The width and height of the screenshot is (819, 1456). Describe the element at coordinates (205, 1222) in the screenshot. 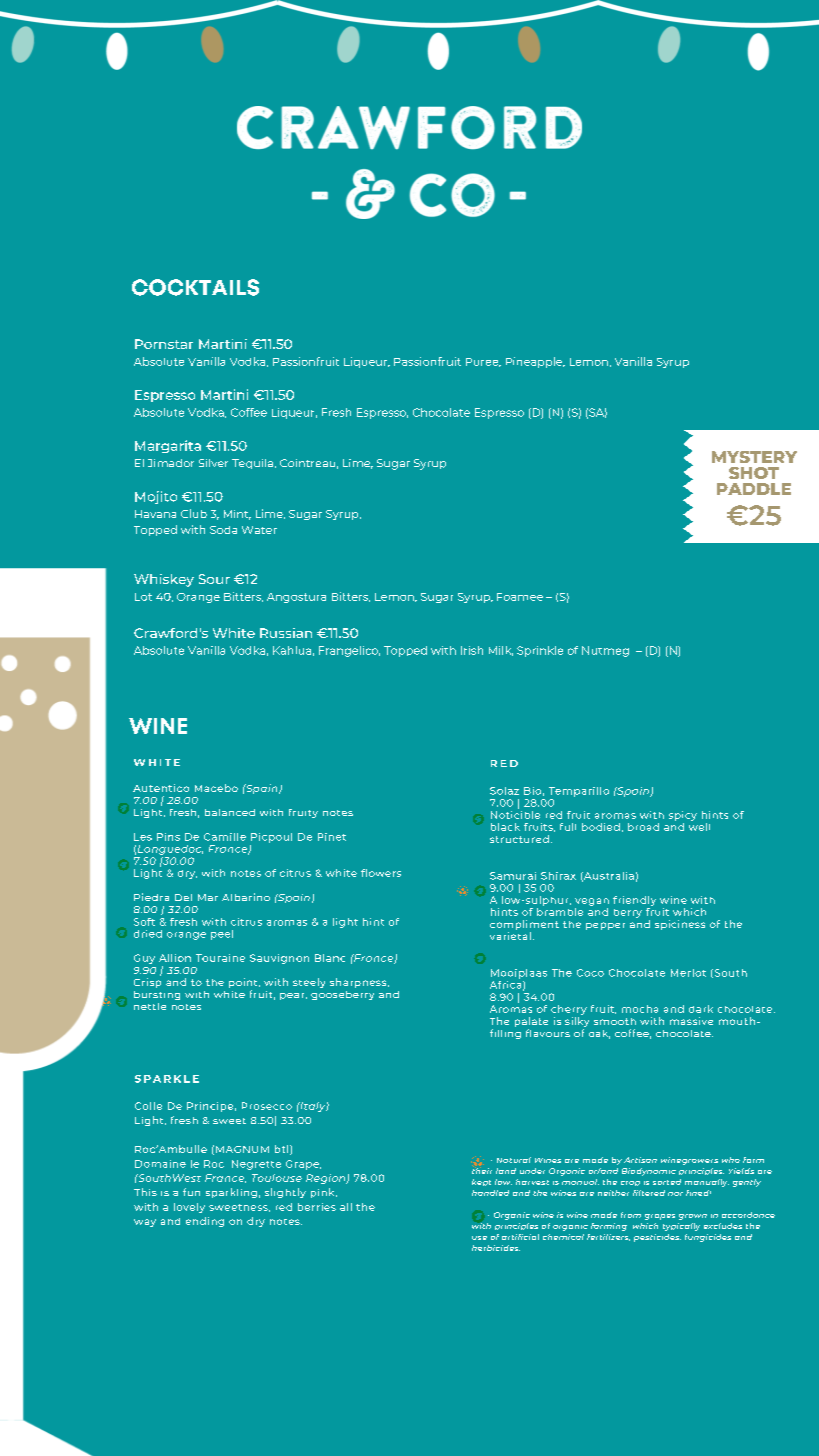

I see `ending` at that location.
